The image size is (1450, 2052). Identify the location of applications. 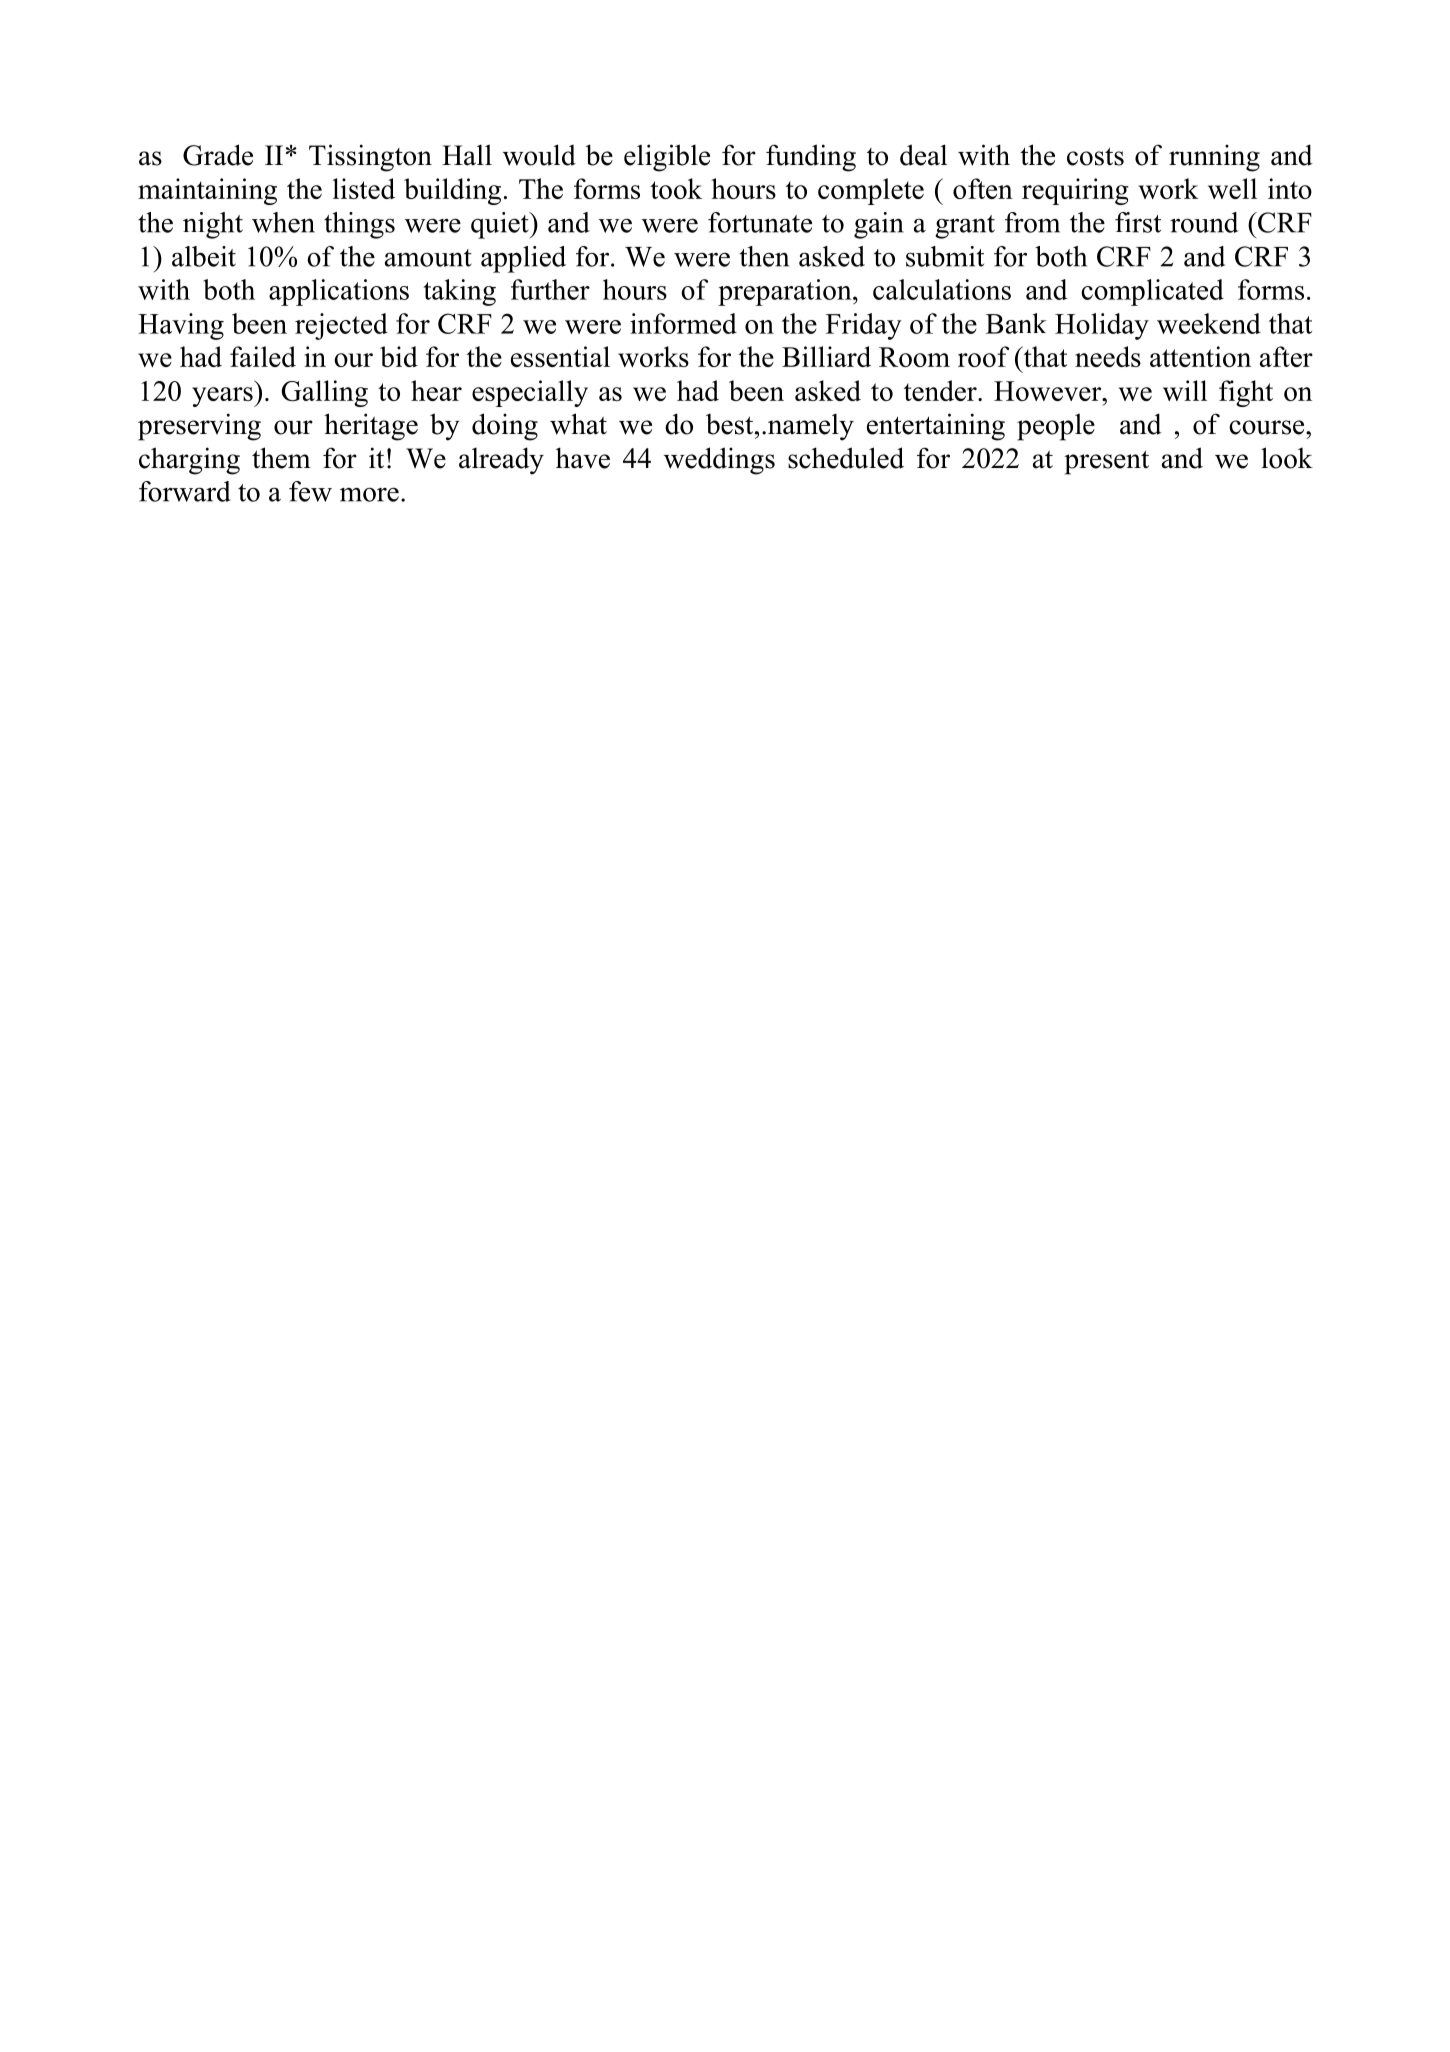
(339, 292).
